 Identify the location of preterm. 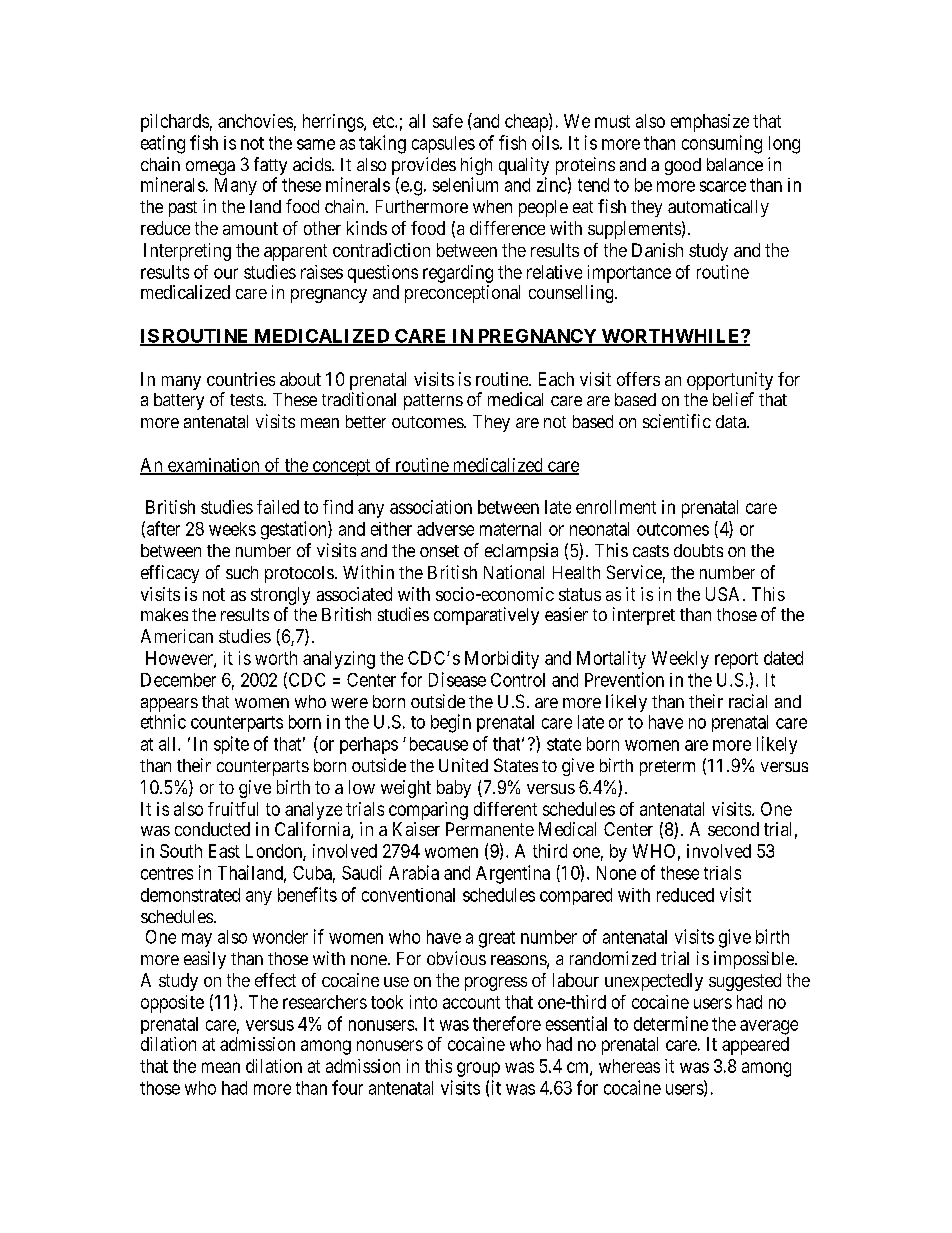
(667, 768).
